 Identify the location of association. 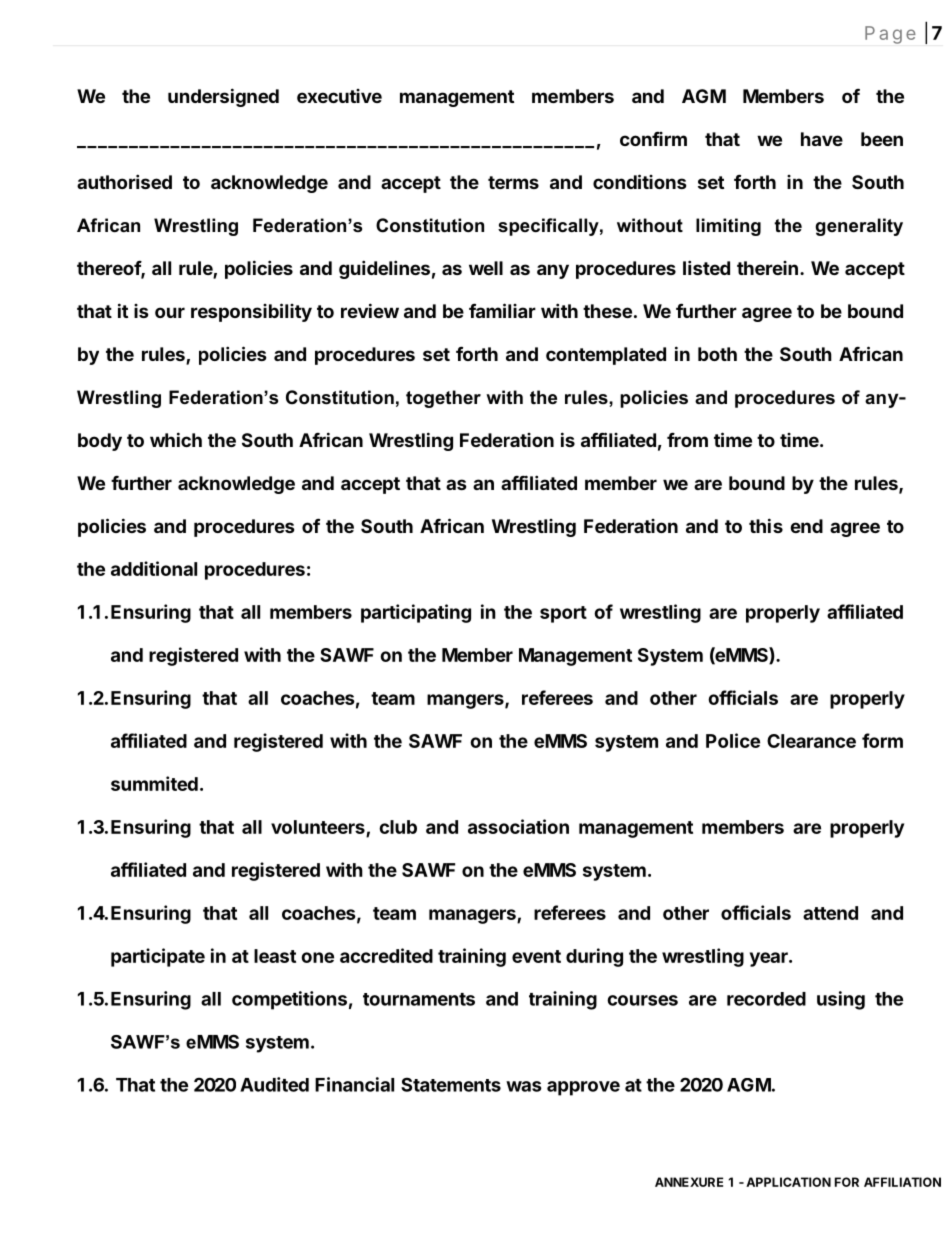
(518, 826).
